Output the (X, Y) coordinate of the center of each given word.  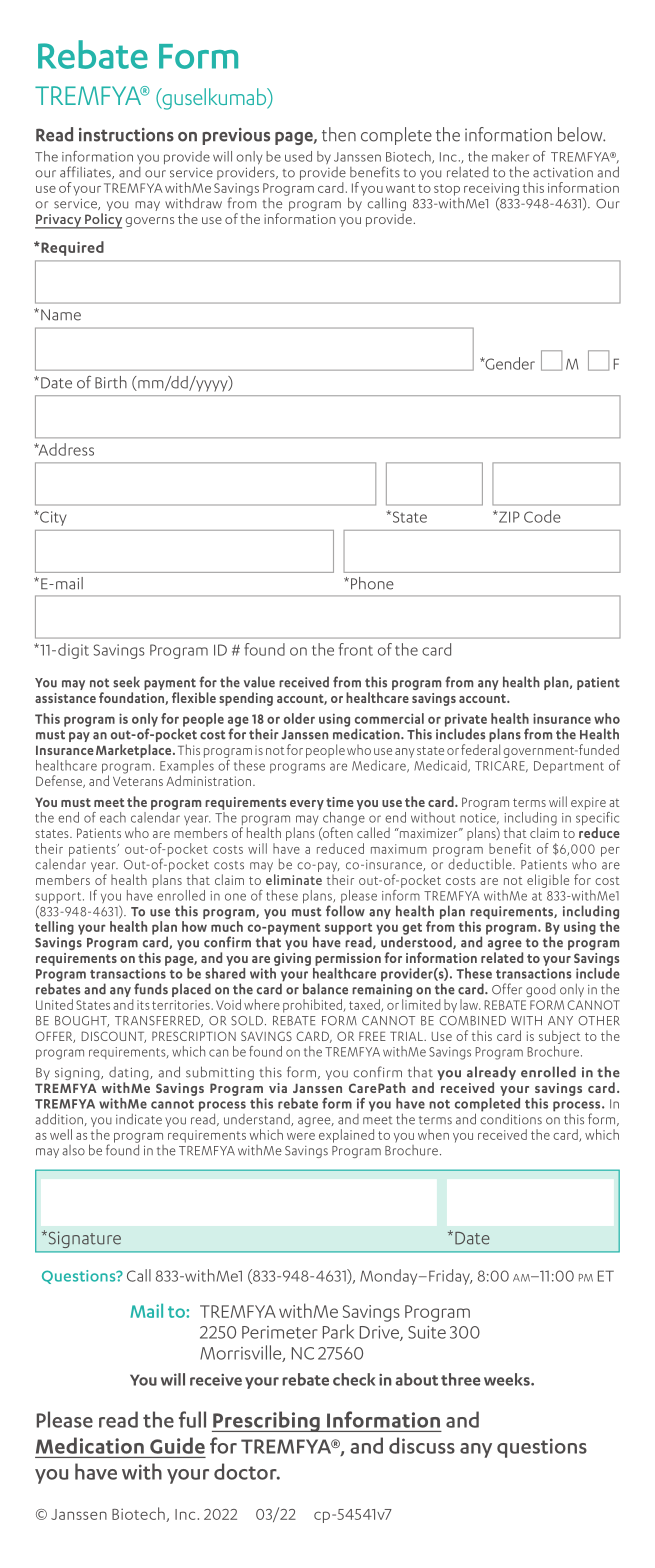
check (354, 1379)
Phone (372, 583)
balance (325, 989)
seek (126, 682)
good (540, 990)
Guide (177, 1445)
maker (510, 156)
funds (151, 989)
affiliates (86, 172)
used (298, 156)
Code (542, 516)
